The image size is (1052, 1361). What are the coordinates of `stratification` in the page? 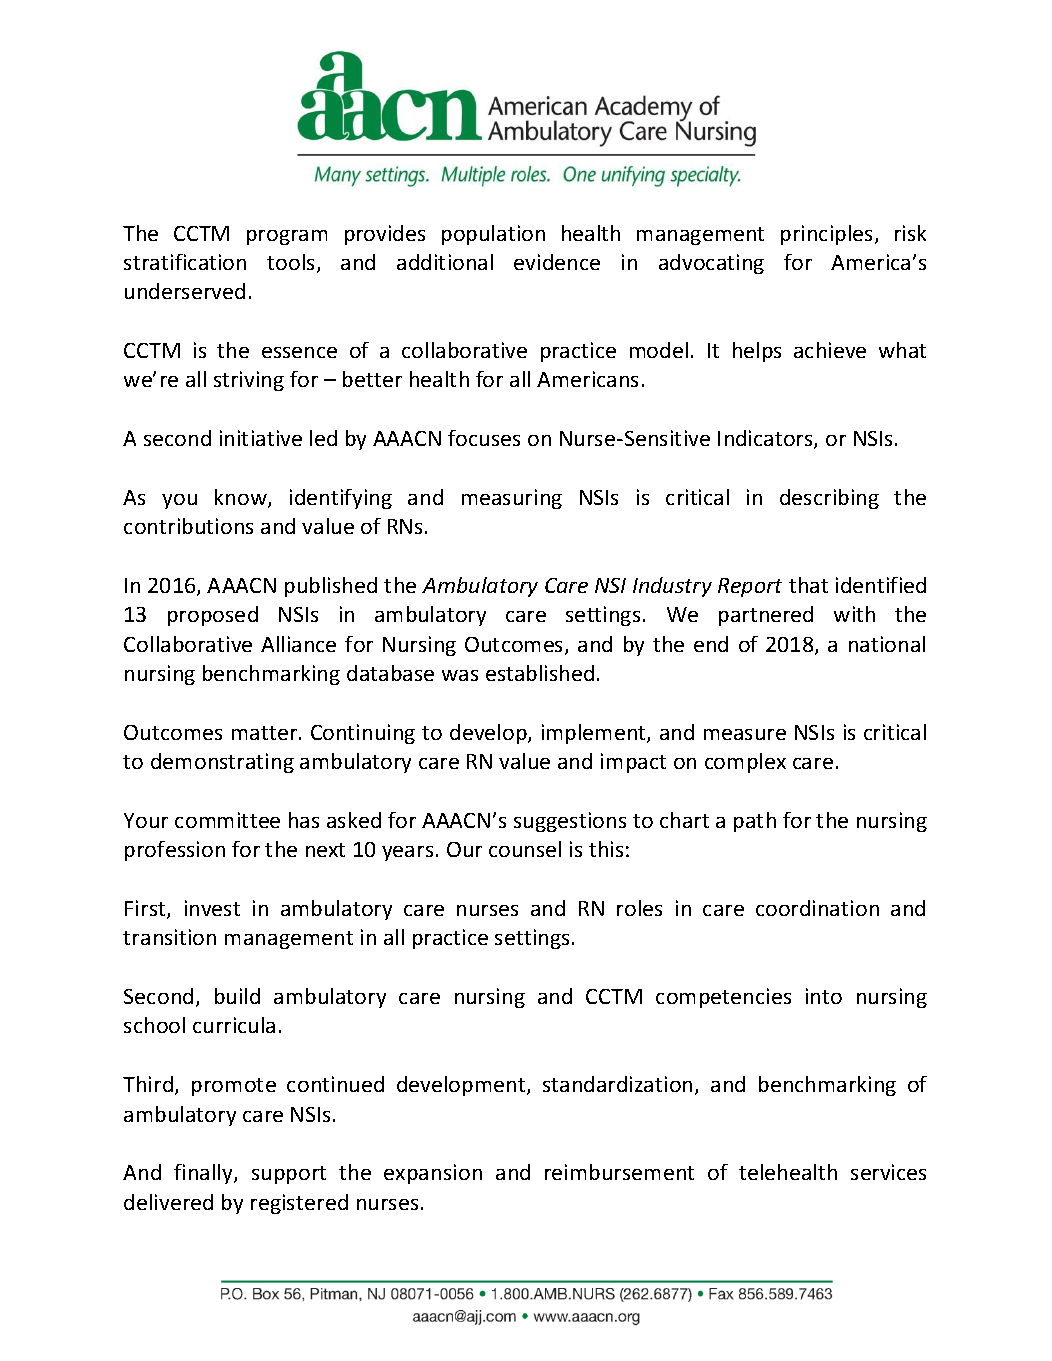 It's located at (185, 262).
